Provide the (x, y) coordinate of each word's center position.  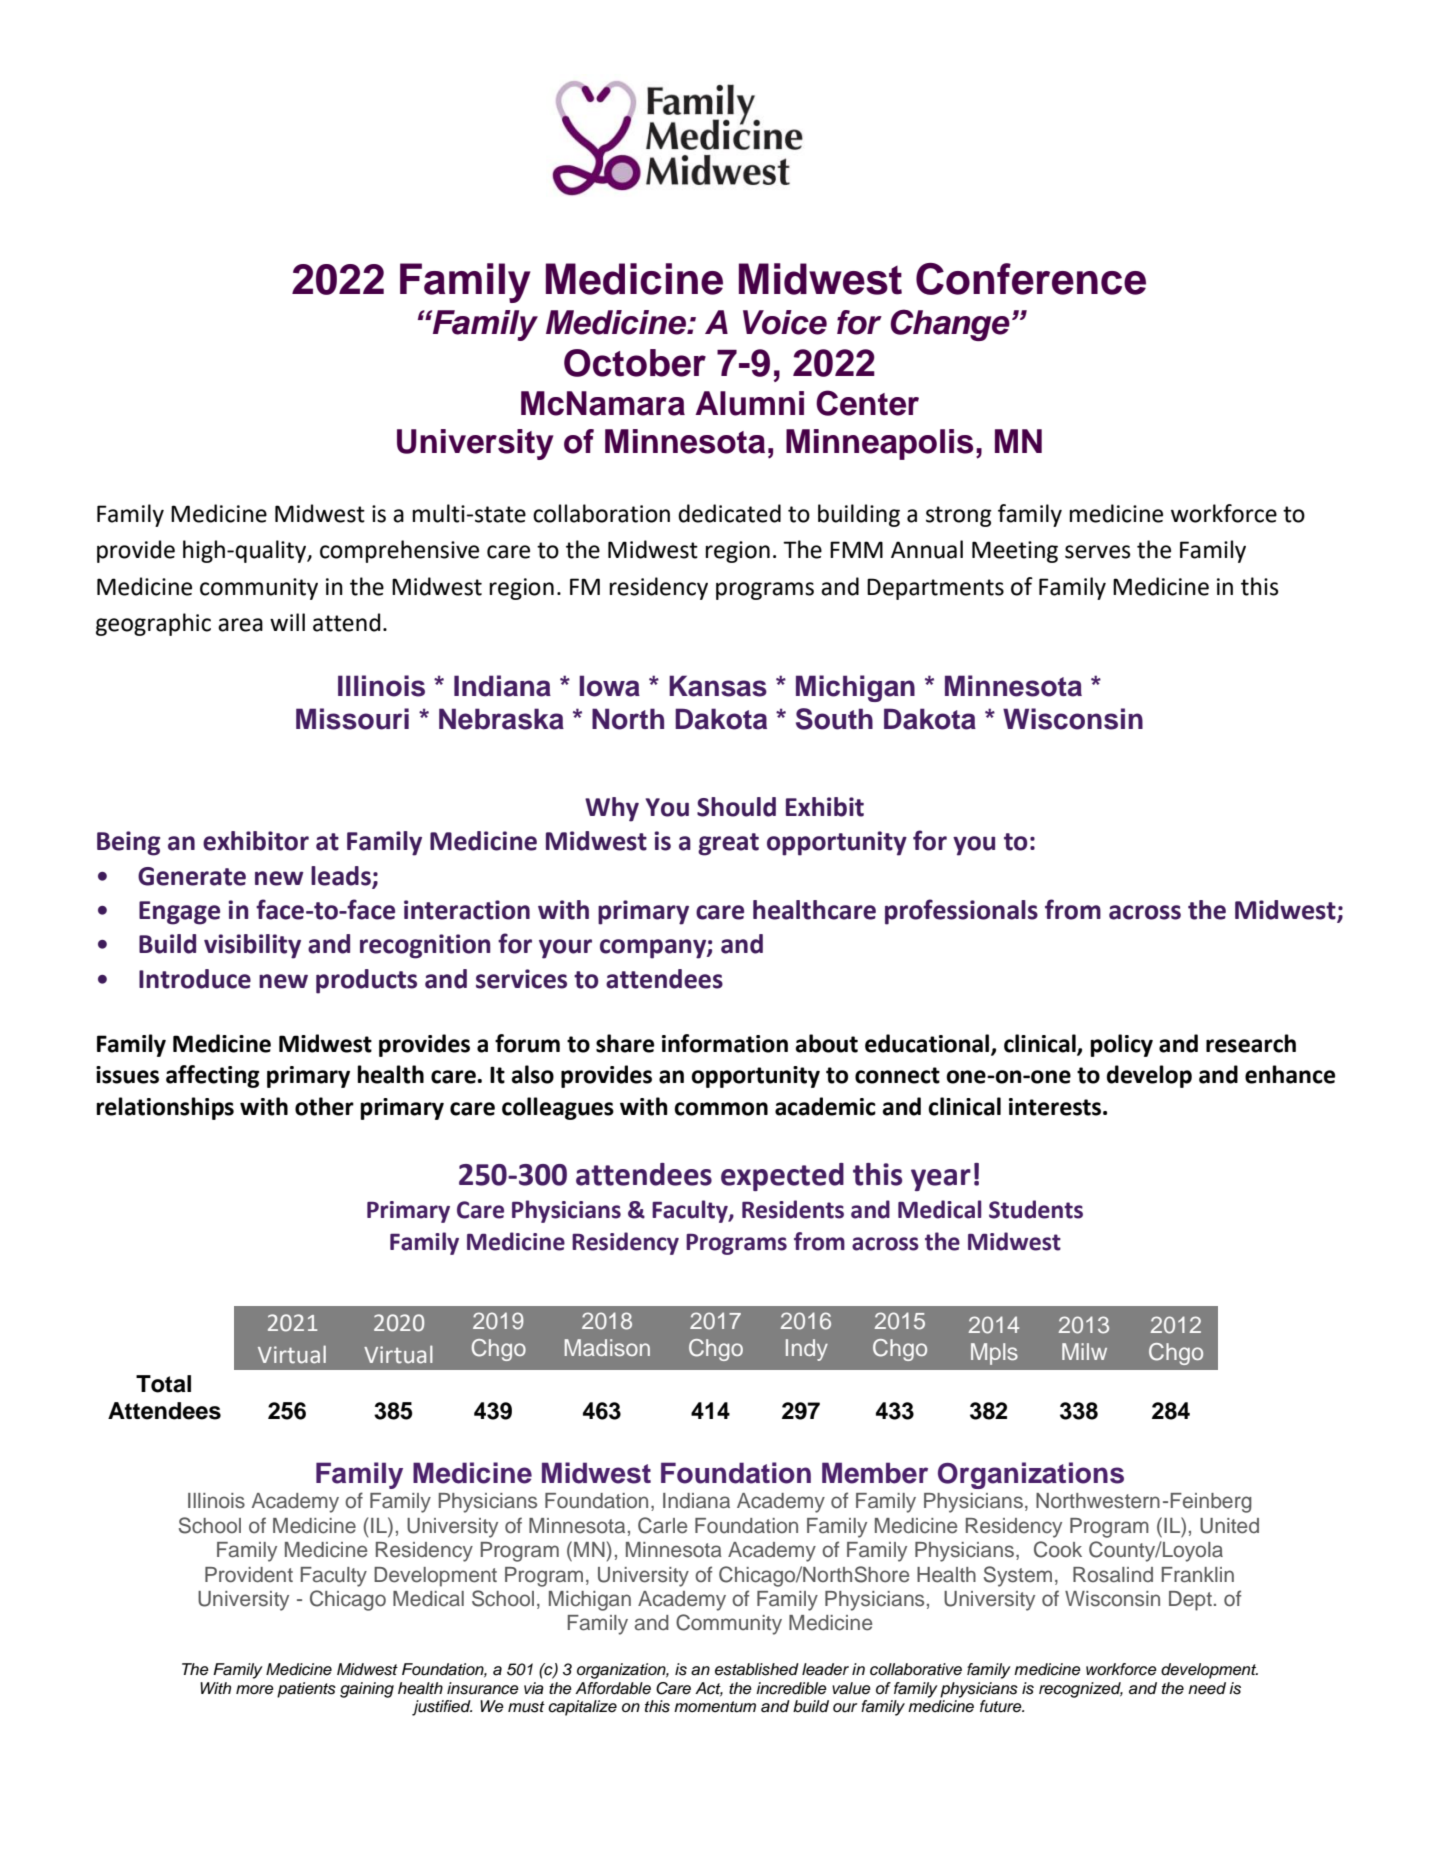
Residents (793, 1209)
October (635, 363)
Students (1036, 1209)
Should (736, 807)
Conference (1031, 279)
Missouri (352, 719)
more (255, 1690)
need (1207, 1688)
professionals (961, 912)
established (757, 1669)
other (324, 1106)
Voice (785, 322)
